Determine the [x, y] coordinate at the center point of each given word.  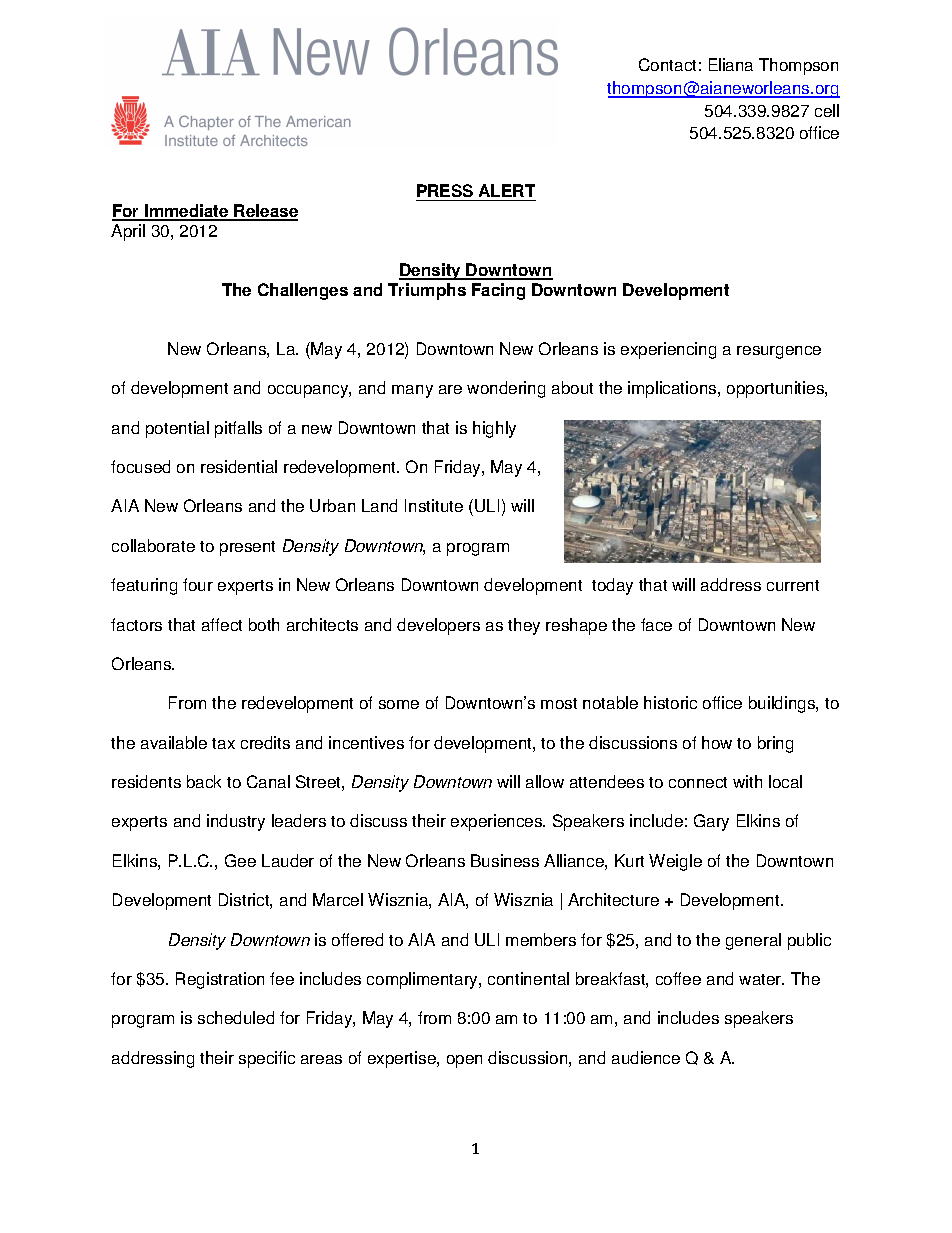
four [198, 584]
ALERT [507, 190]
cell [827, 110]
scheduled [236, 1017]
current [793, 585]
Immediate [187, 212]
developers [438, 626]
